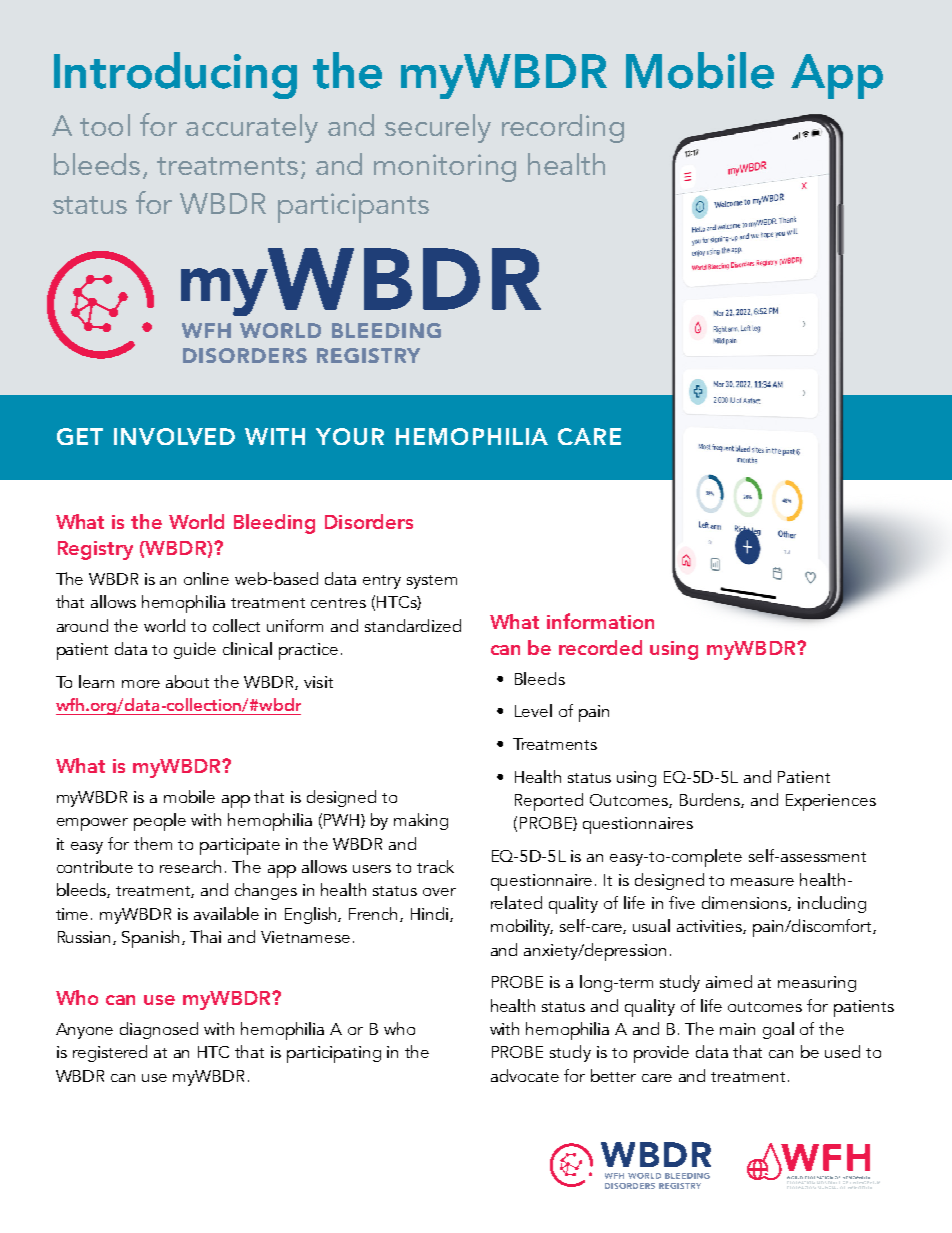 This document has height=1233, width=952. Describe the element at coordinates (831, 802) in the document. I see `Experiences` at that location.
